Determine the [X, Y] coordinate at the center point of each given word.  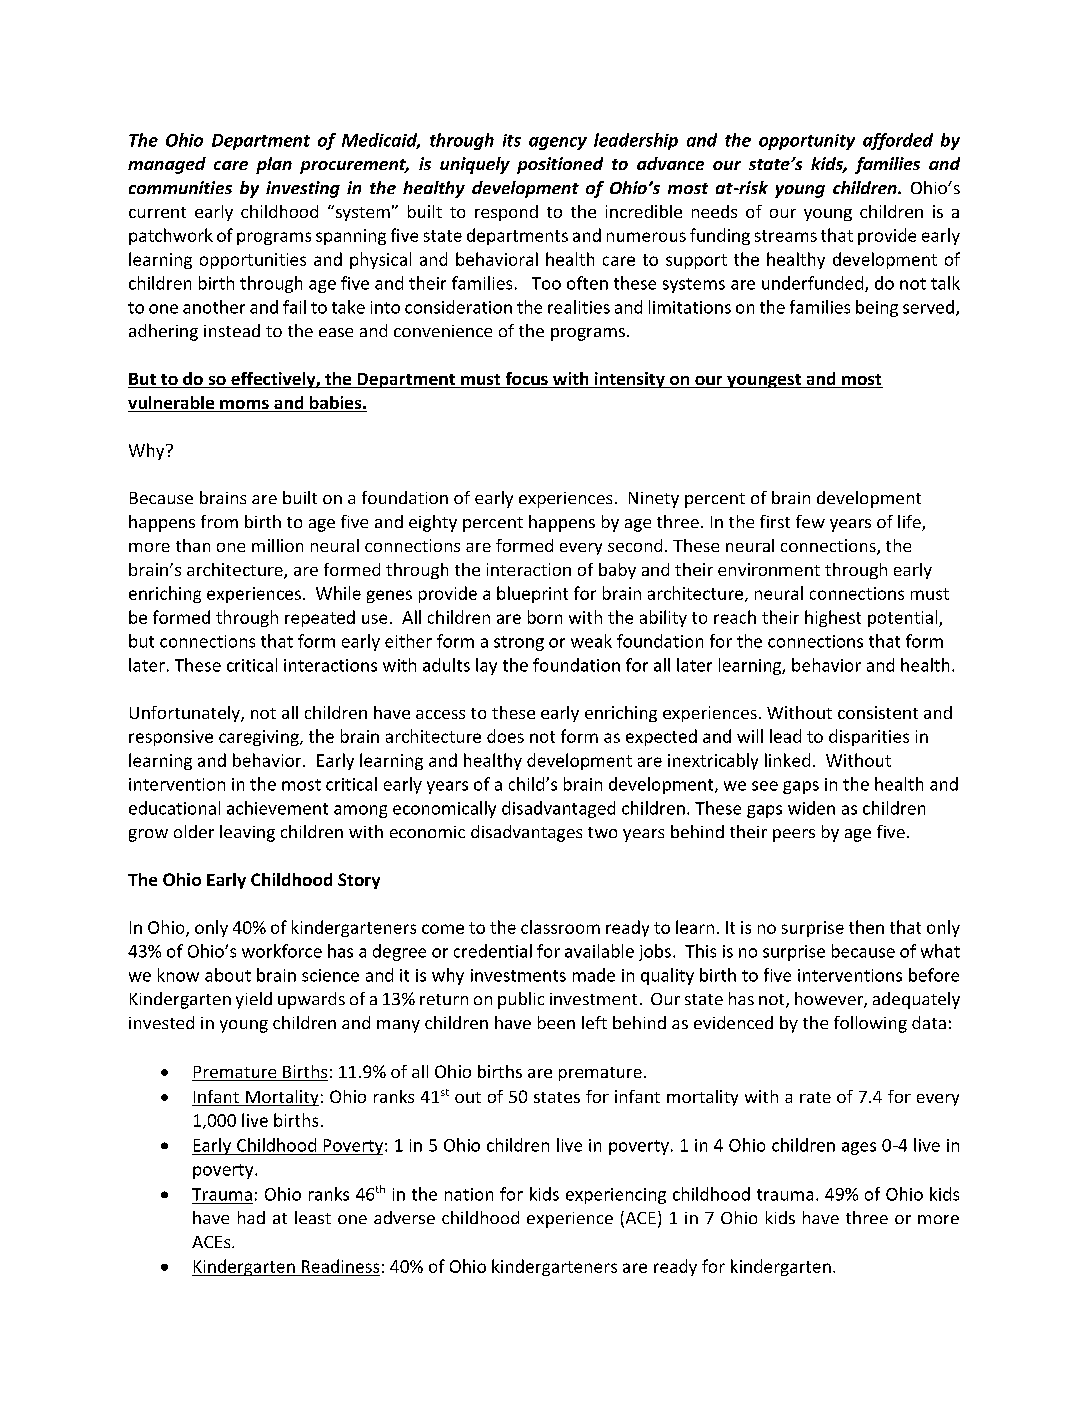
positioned [560, 165]
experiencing [616, 1196]
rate [815, 1097]
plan [274, 165]
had [251, 1217]
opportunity [807, 142]
